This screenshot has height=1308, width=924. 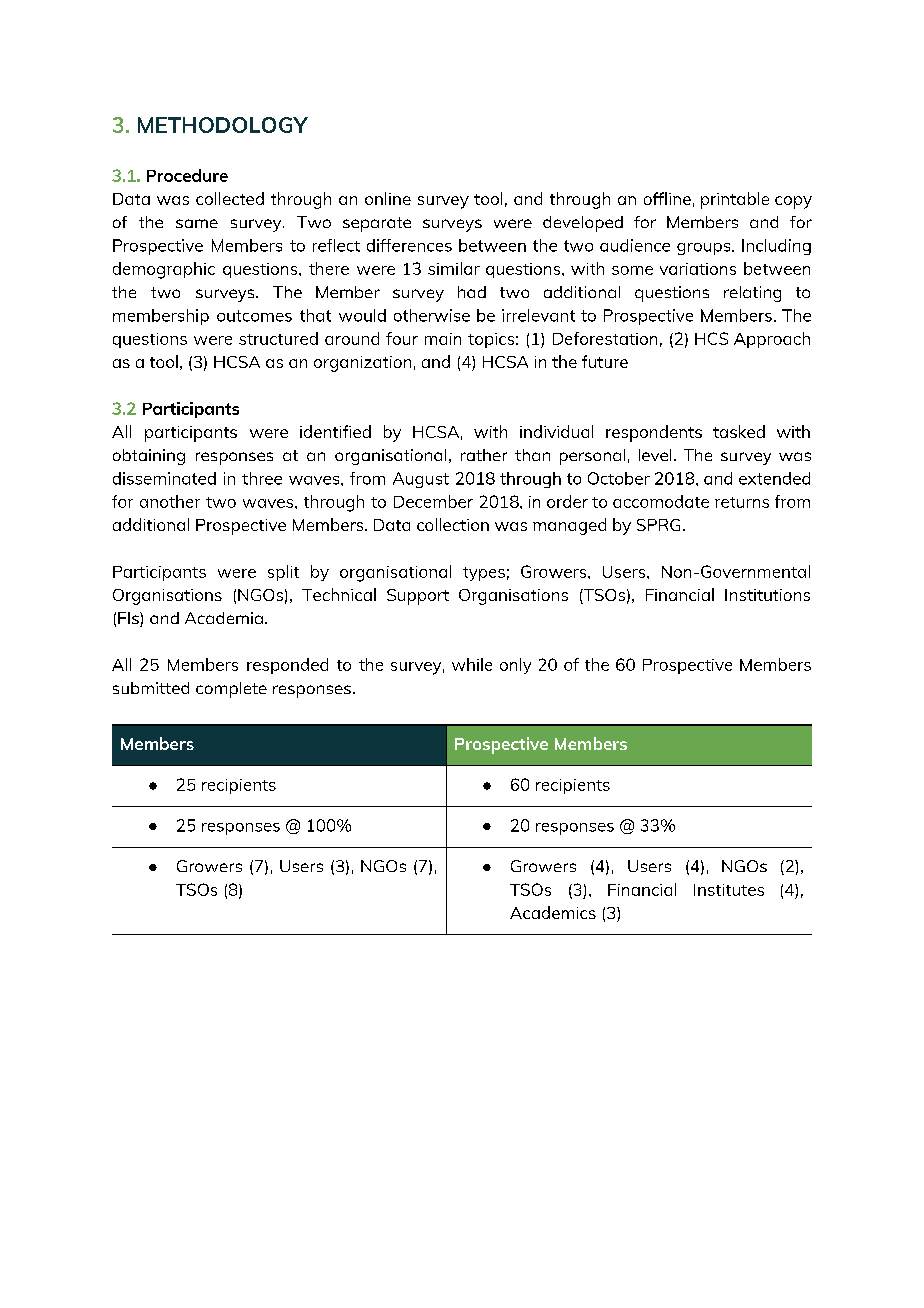 I want to click on outcomes, so click(x=254, y=316).
